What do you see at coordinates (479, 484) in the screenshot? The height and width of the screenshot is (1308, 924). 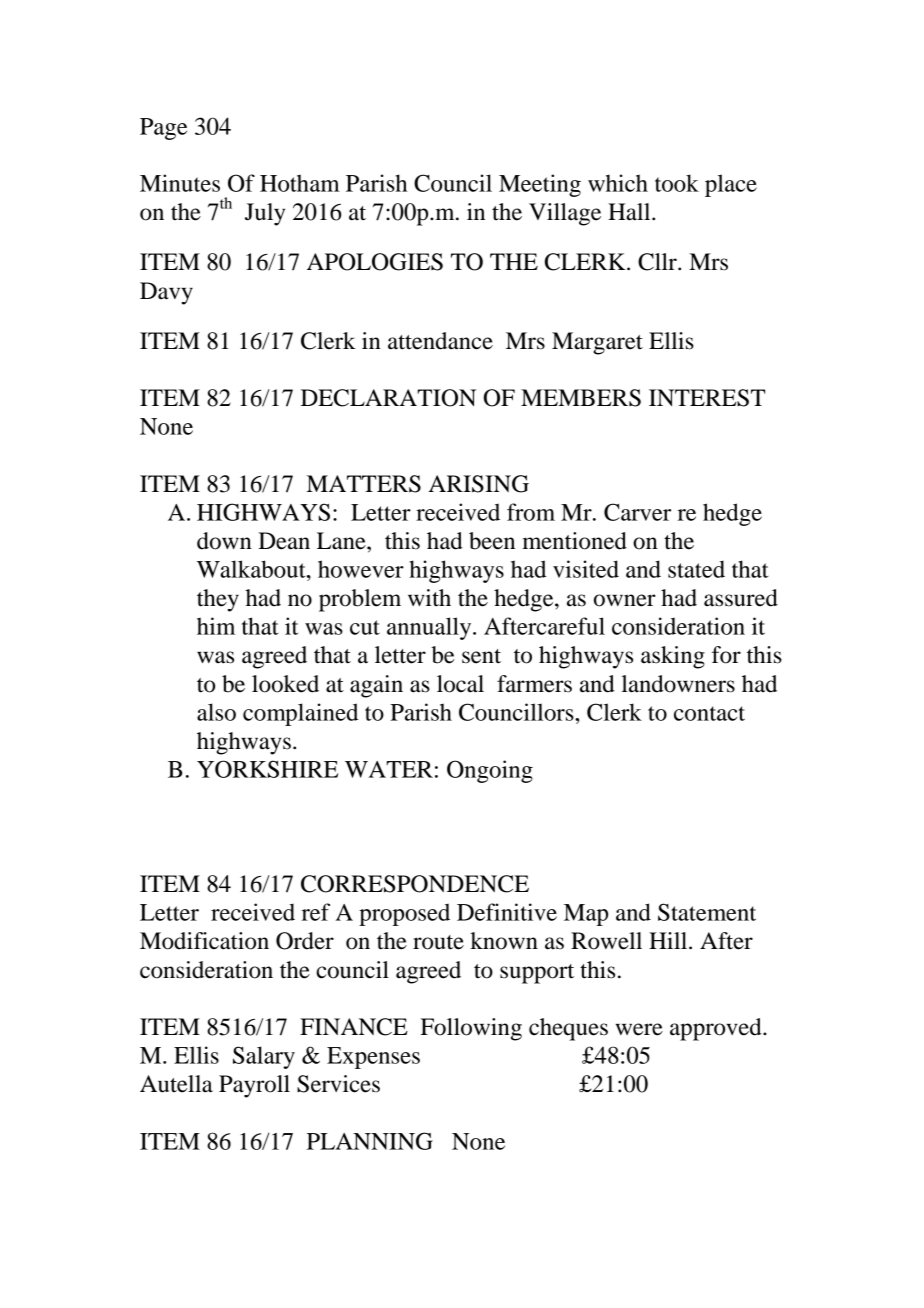 I see `ARISING` at bounding box center [479, 484].
